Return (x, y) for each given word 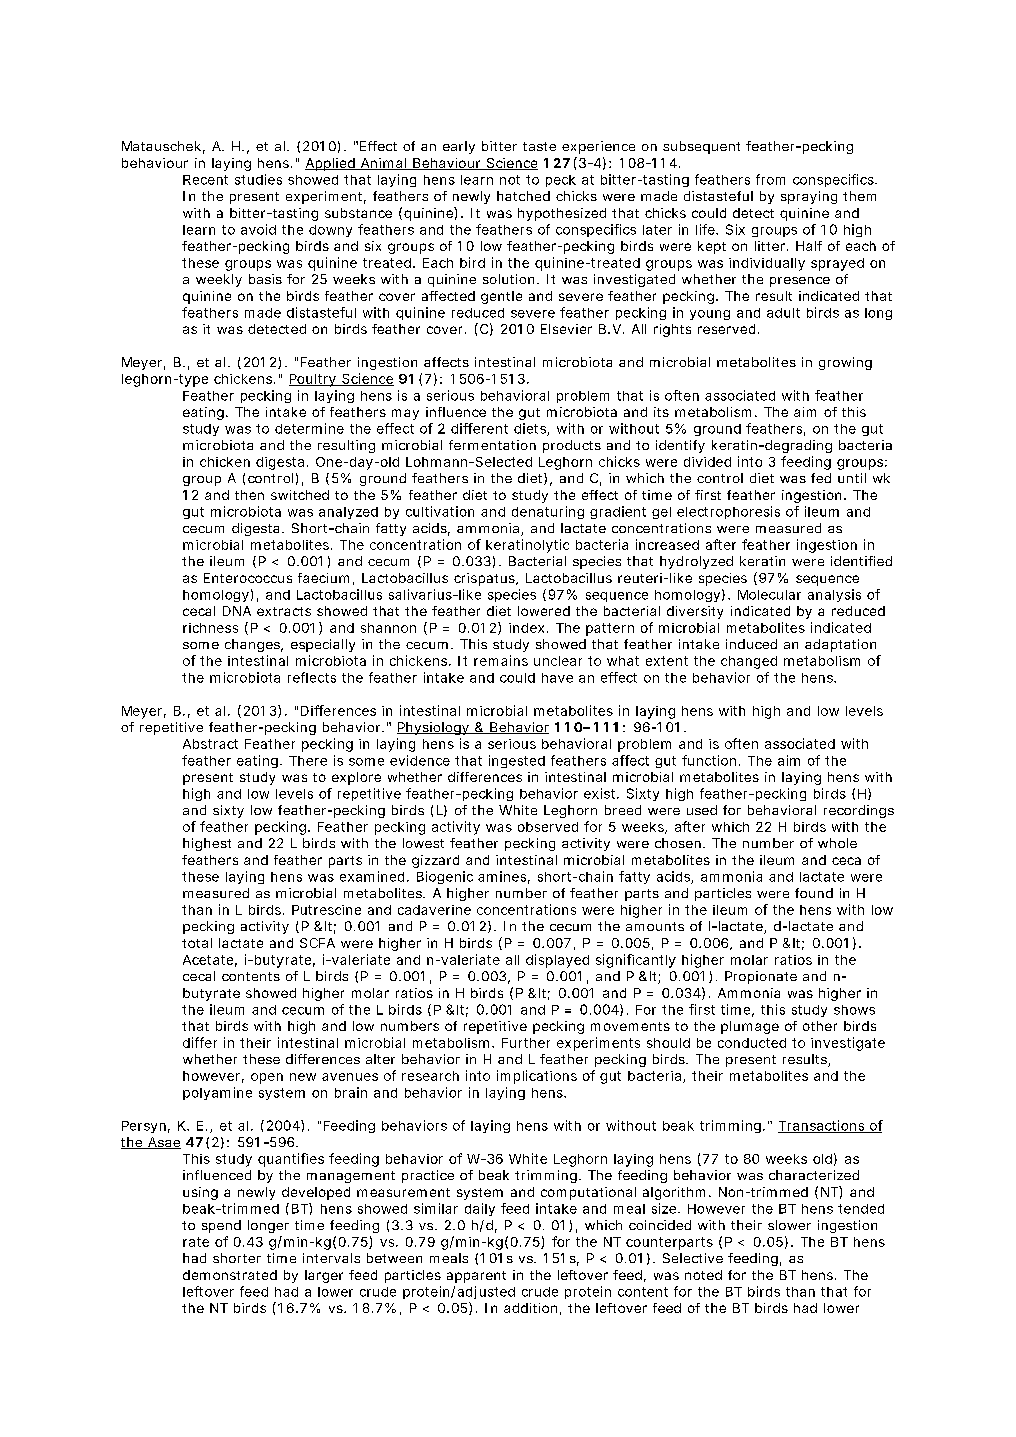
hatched (523, 196)
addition (530, 1308)
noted (703, 1275)
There (308, 761)
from (770, 179)
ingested (517, 761)
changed (749, 662)
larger (324, 1276)
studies (258, 179)
